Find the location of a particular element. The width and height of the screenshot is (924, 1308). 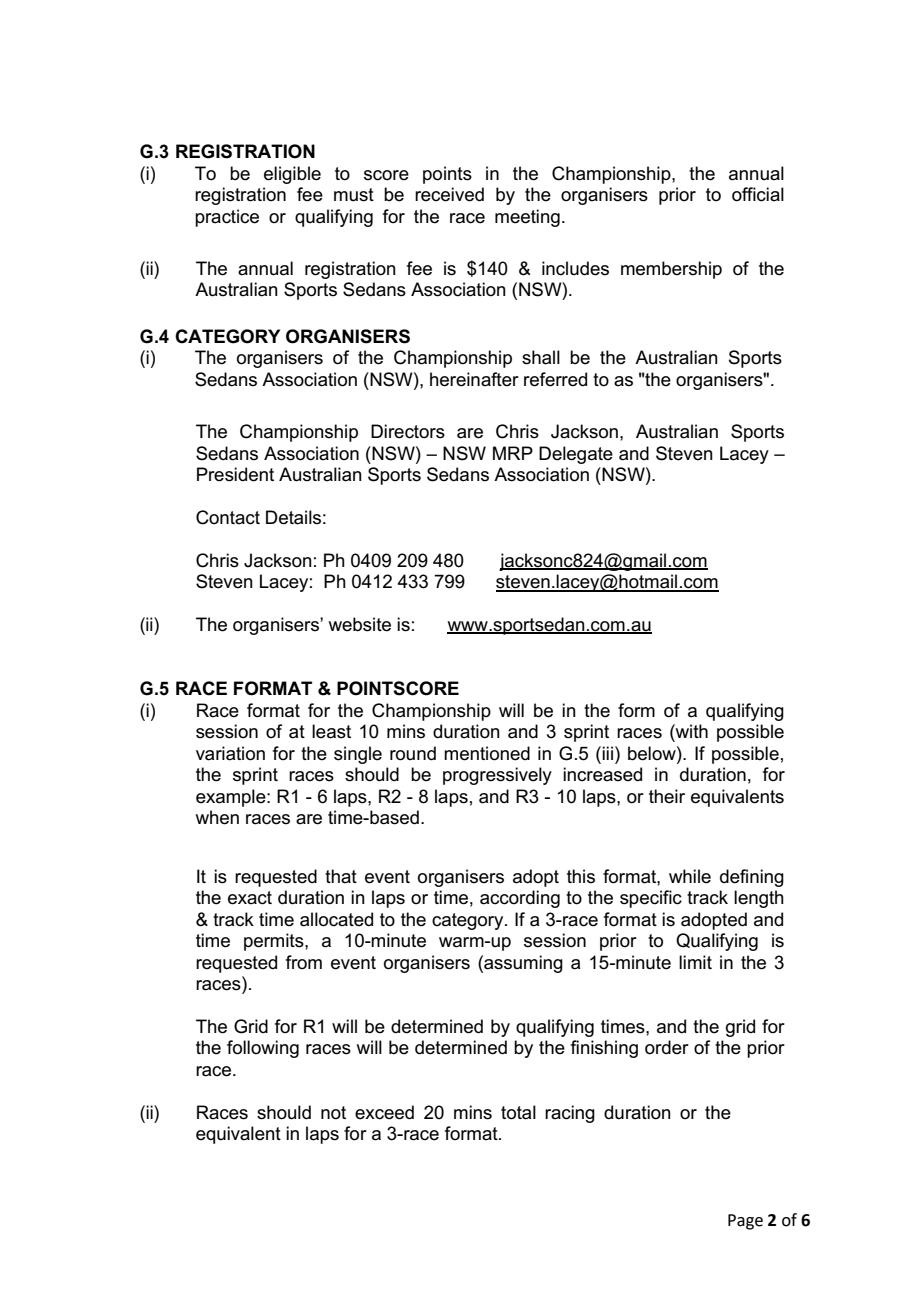

eligible is located at coordinates (292, 175).
